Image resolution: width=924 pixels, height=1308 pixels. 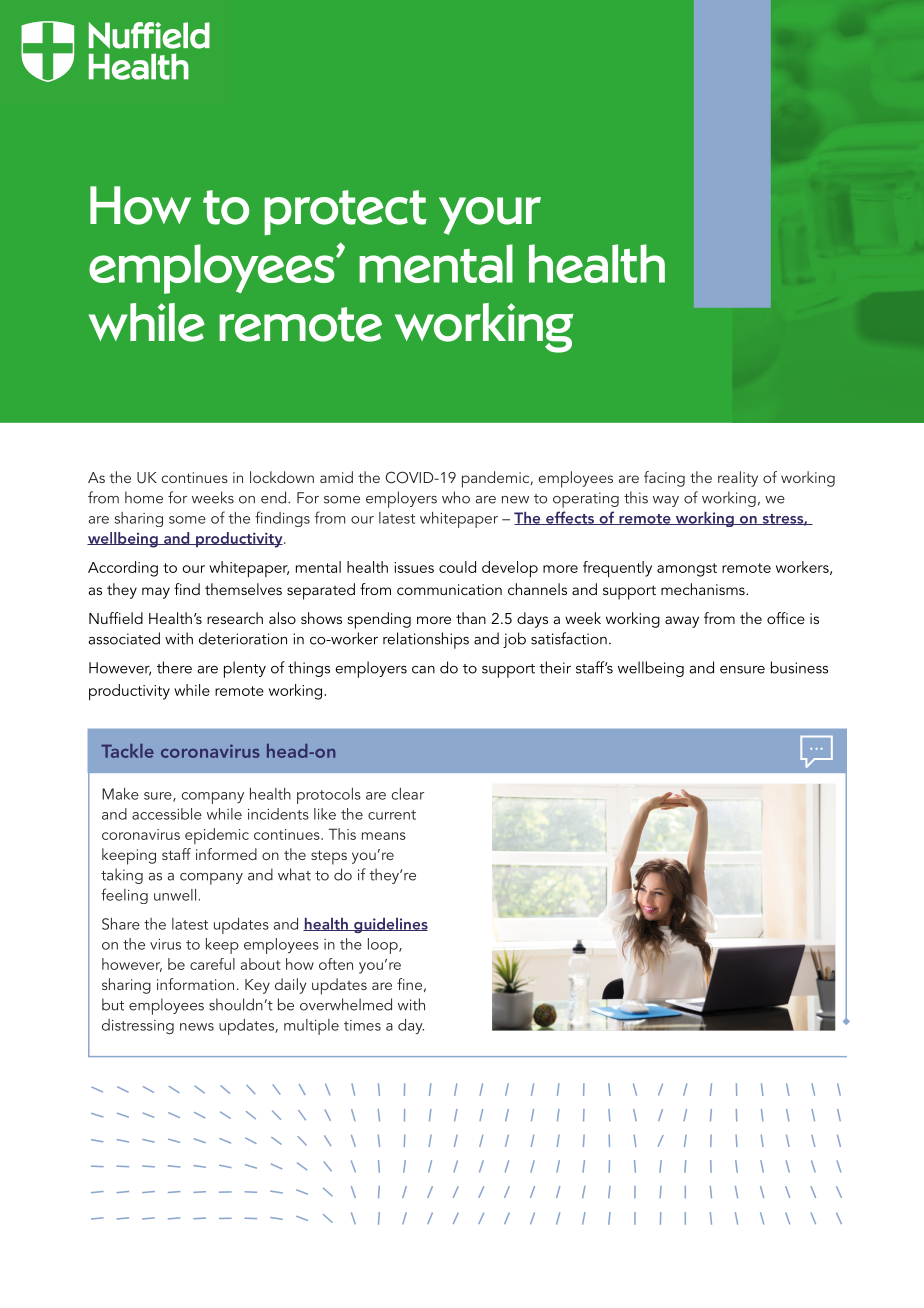 I want to click on research, so click(x=235, y=618).
